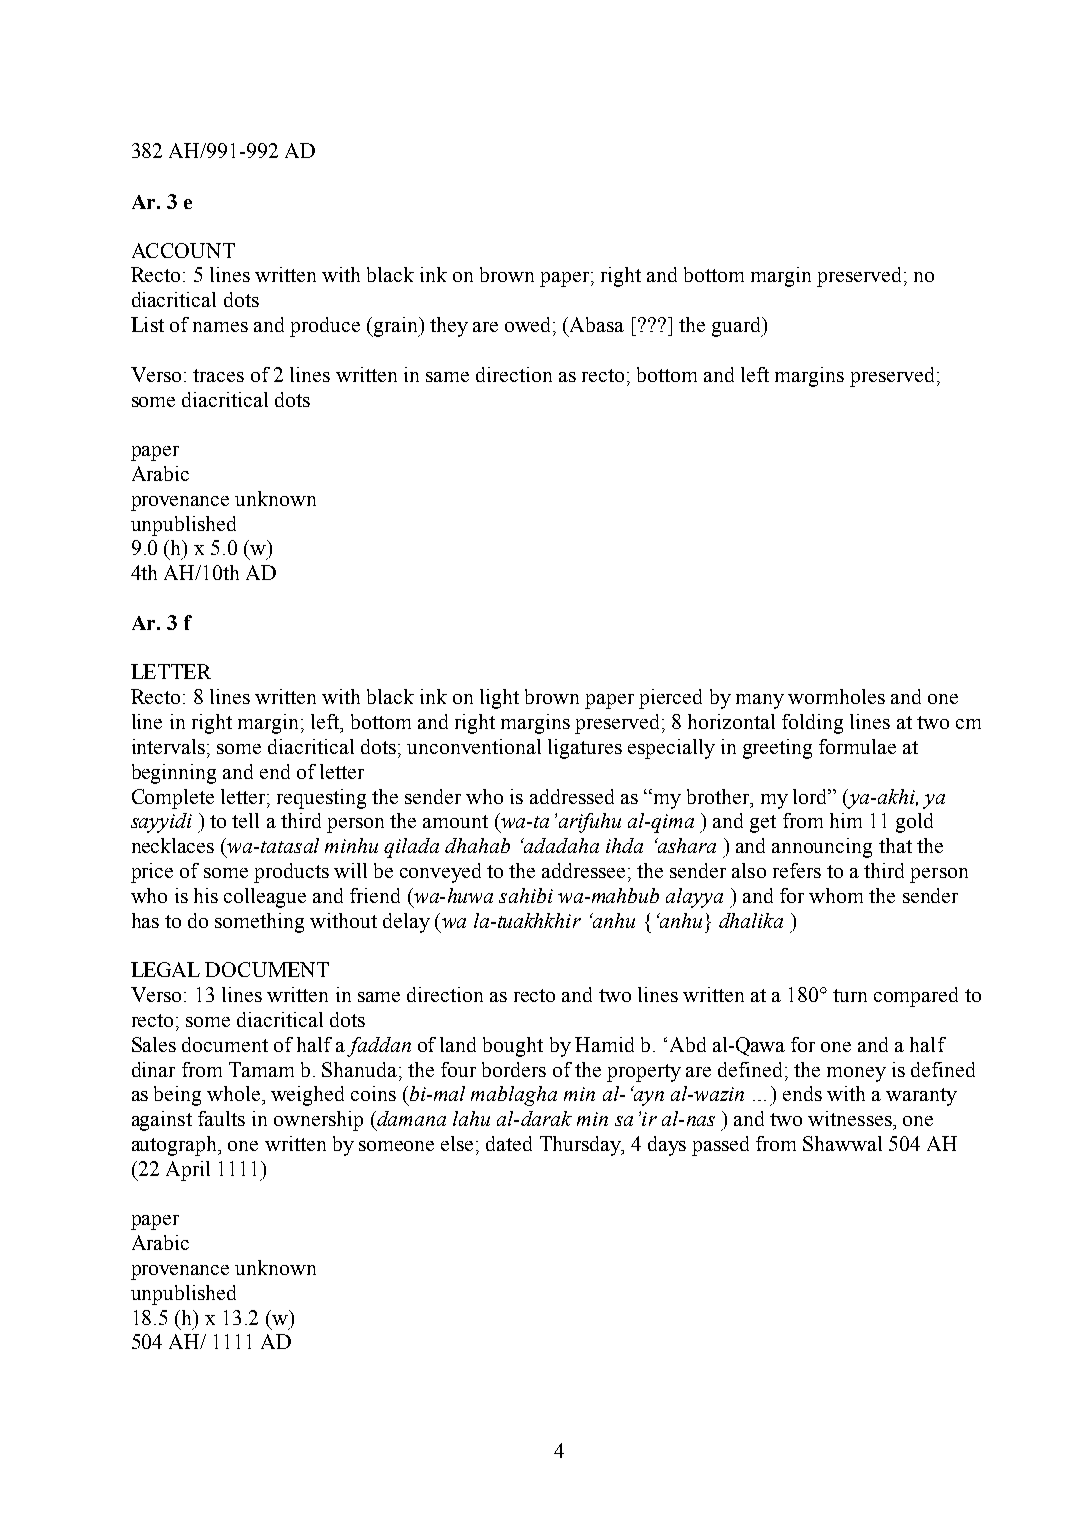 Image resolution: width=1079 pixels, height=1527 pixels. Describe the element at coordinates (168, 746) in the image. I see `intervals` at that location.
